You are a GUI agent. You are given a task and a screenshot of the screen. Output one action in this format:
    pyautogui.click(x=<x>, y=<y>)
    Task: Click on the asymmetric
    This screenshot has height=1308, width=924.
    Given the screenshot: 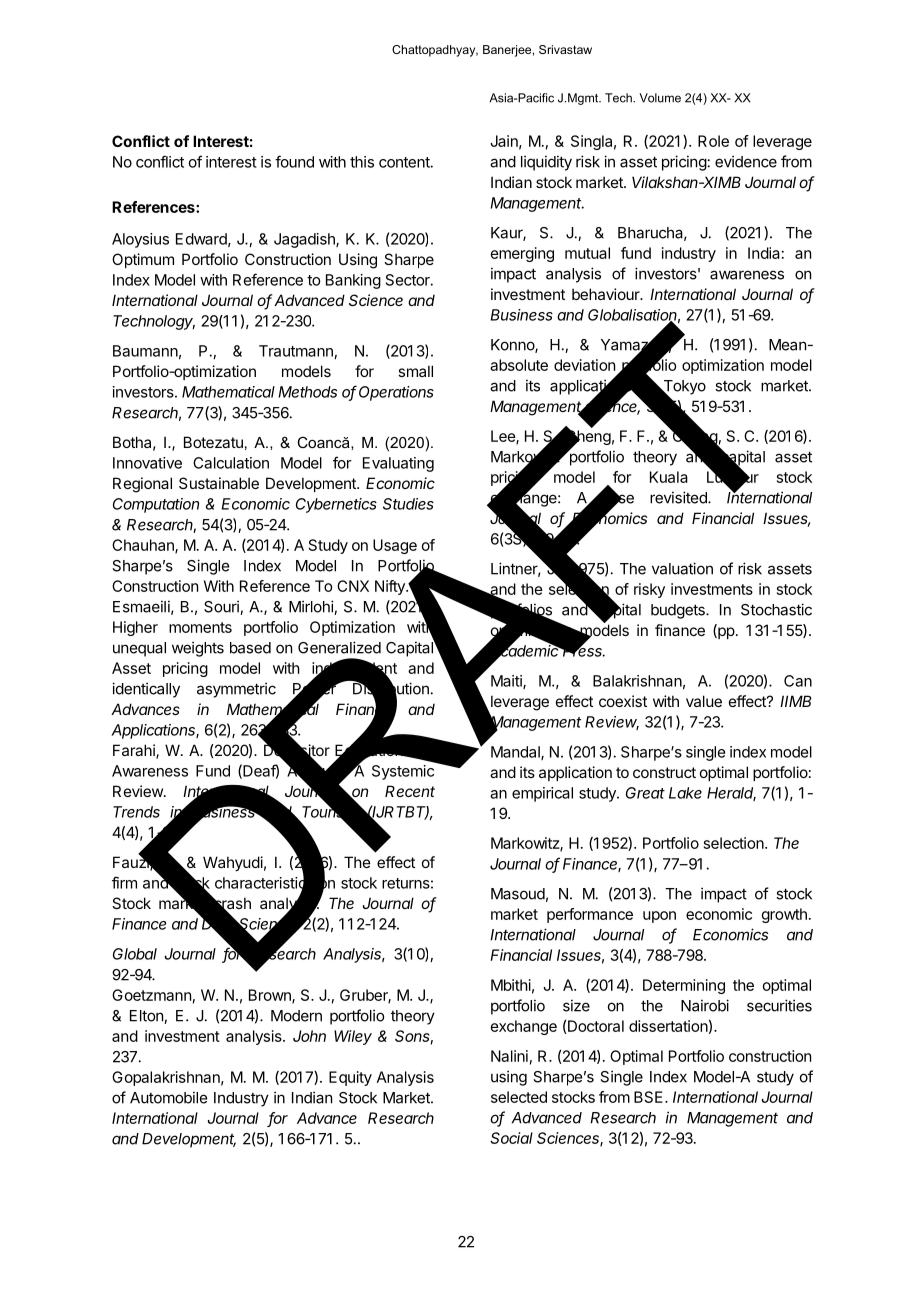 What is the action you would take?
    pyautogui.click(x=236, y=690)
